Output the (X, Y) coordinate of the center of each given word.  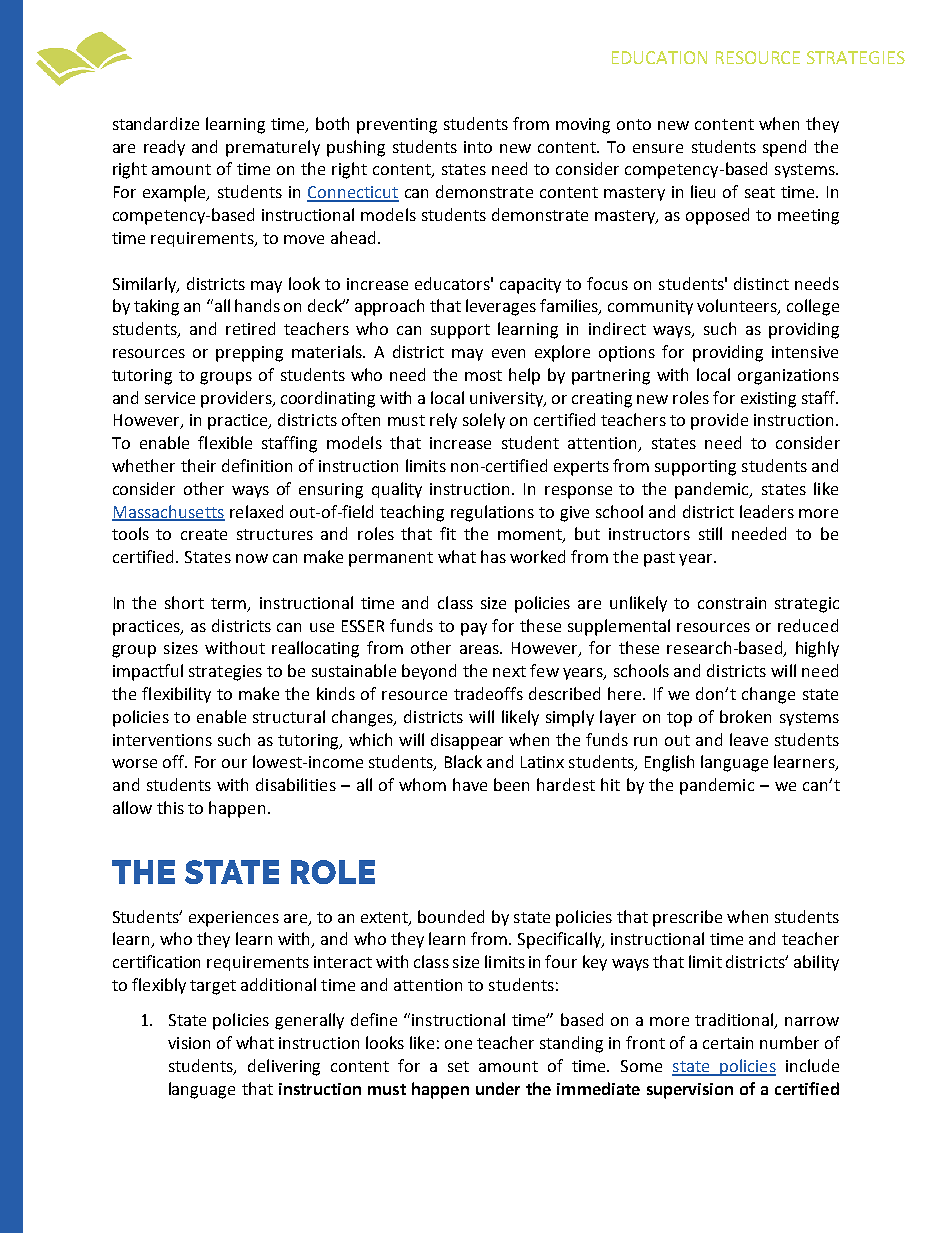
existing (768, 400)
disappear (467, 741)
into (478, 147)
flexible (225, 442)
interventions (162, 740)
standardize (156, 123)
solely (484, 421)
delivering (284, 1067)
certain (728, 1043)
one (458, 1044)
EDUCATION (659, 57)
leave (749, 739)
